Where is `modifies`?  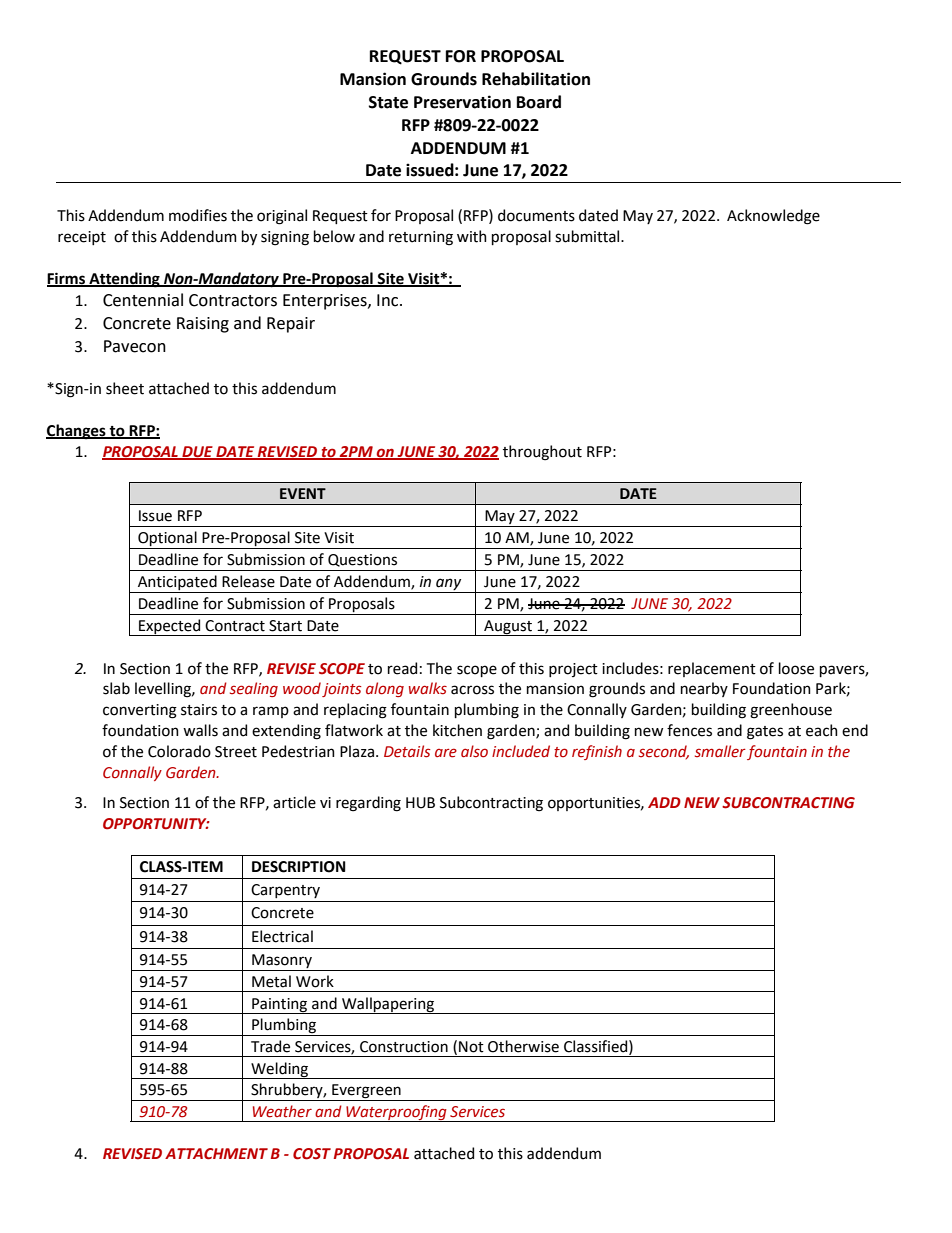
modifies is located at coordinates (198, 215).
